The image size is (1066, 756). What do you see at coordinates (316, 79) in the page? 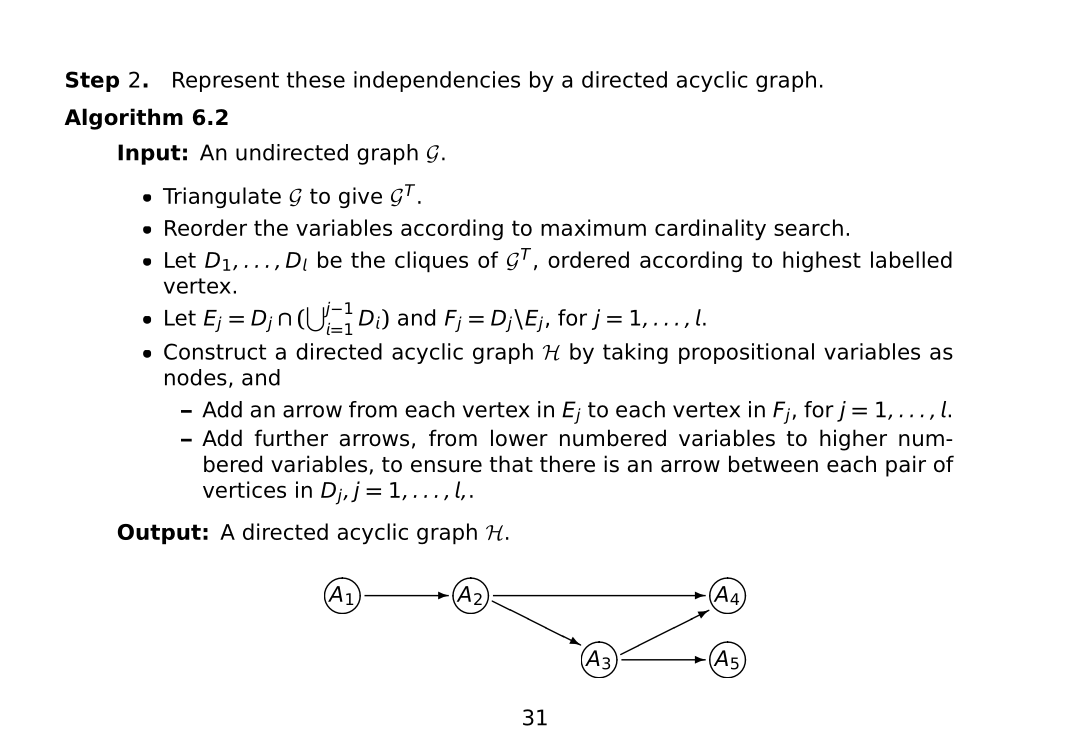
I see `these` at bounding box center [316, 79].
